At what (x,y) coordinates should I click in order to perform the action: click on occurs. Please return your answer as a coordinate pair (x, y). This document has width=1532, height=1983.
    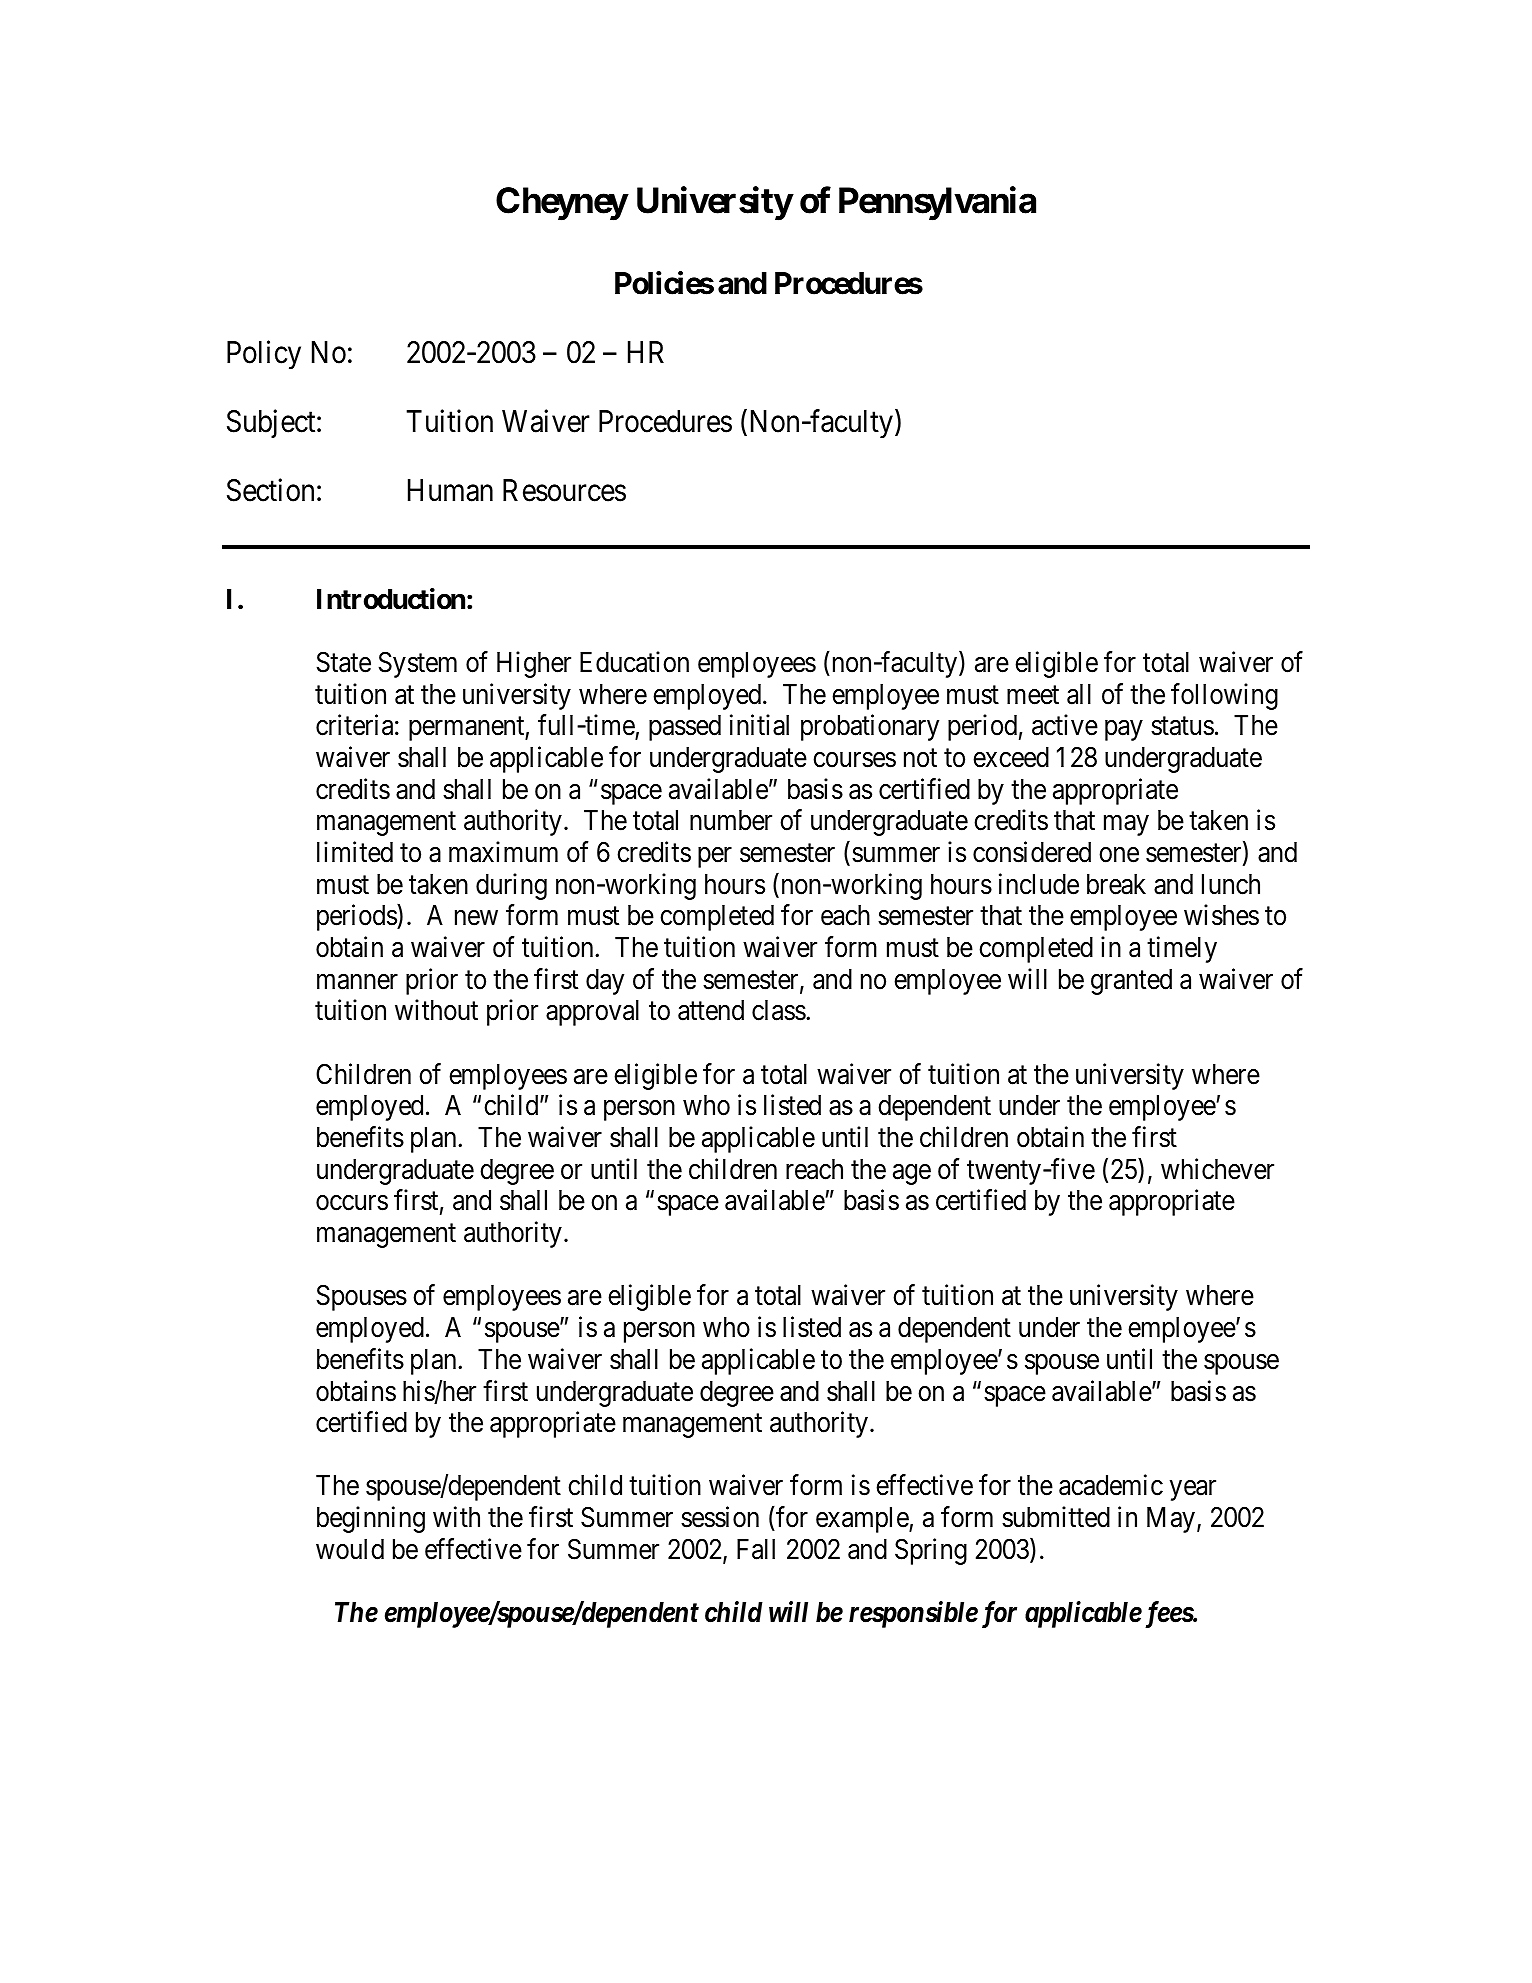
    Looking at the image, I should click on (352, 1203).
